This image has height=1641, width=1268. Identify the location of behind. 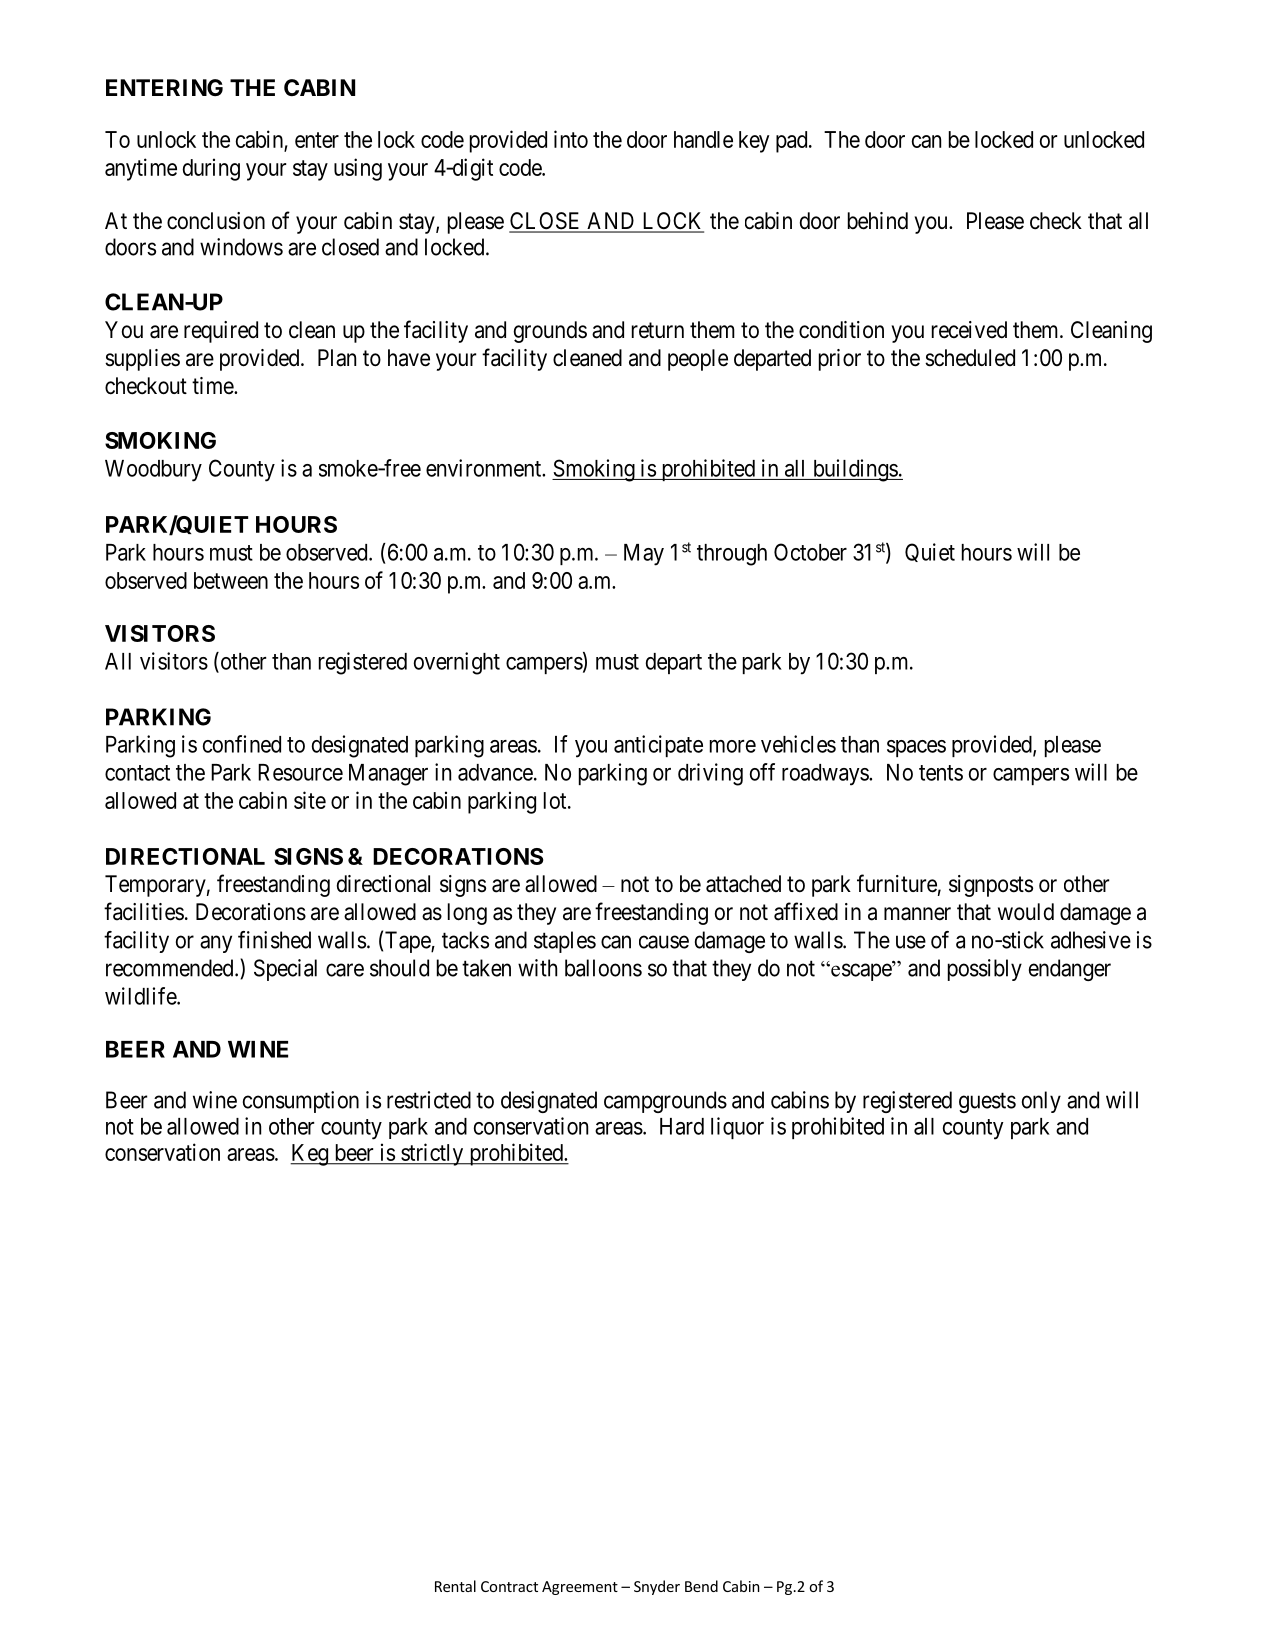
(878, 221).
